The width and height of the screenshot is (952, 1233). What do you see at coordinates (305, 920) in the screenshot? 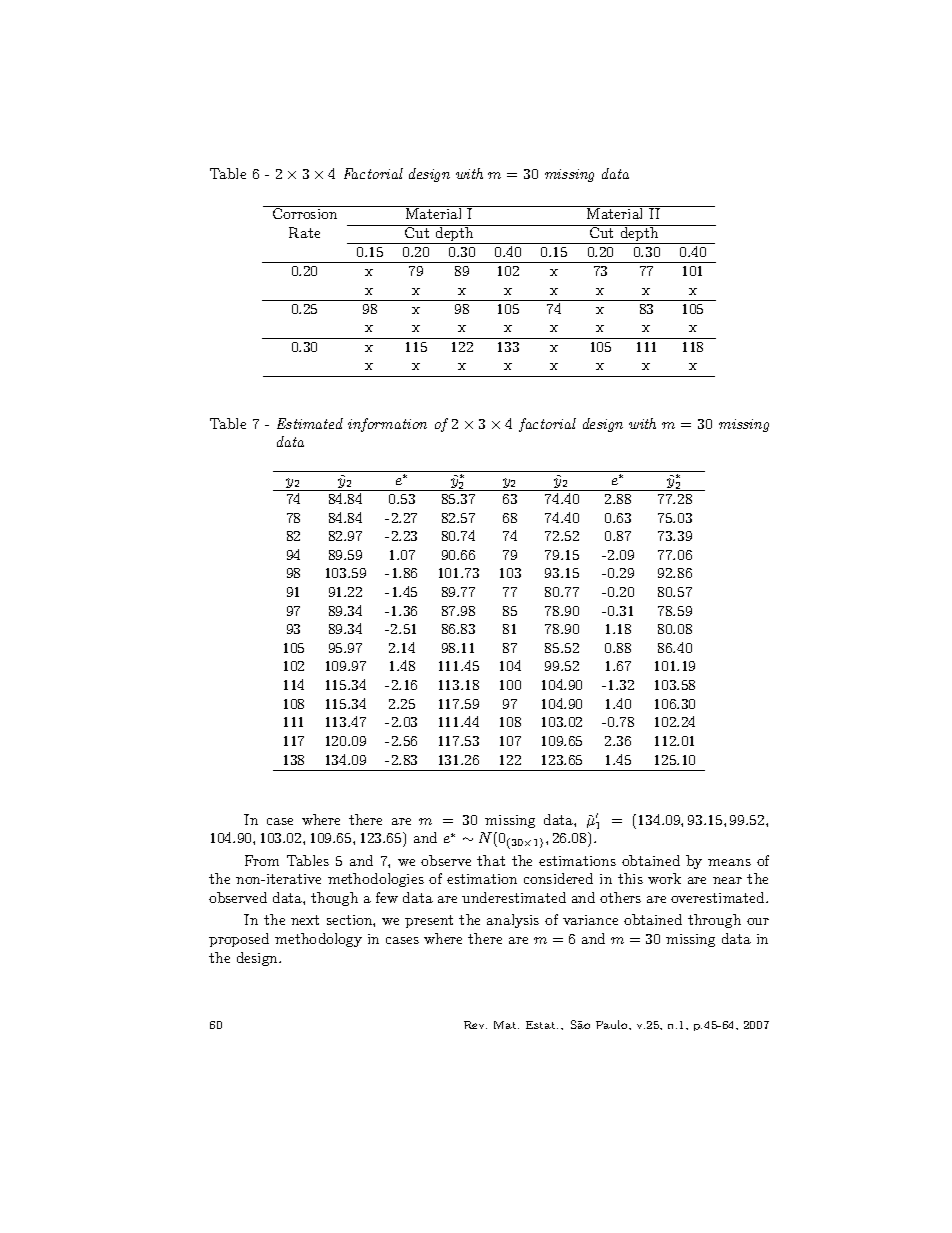
I see `next` at bounding box center [305, 920].
